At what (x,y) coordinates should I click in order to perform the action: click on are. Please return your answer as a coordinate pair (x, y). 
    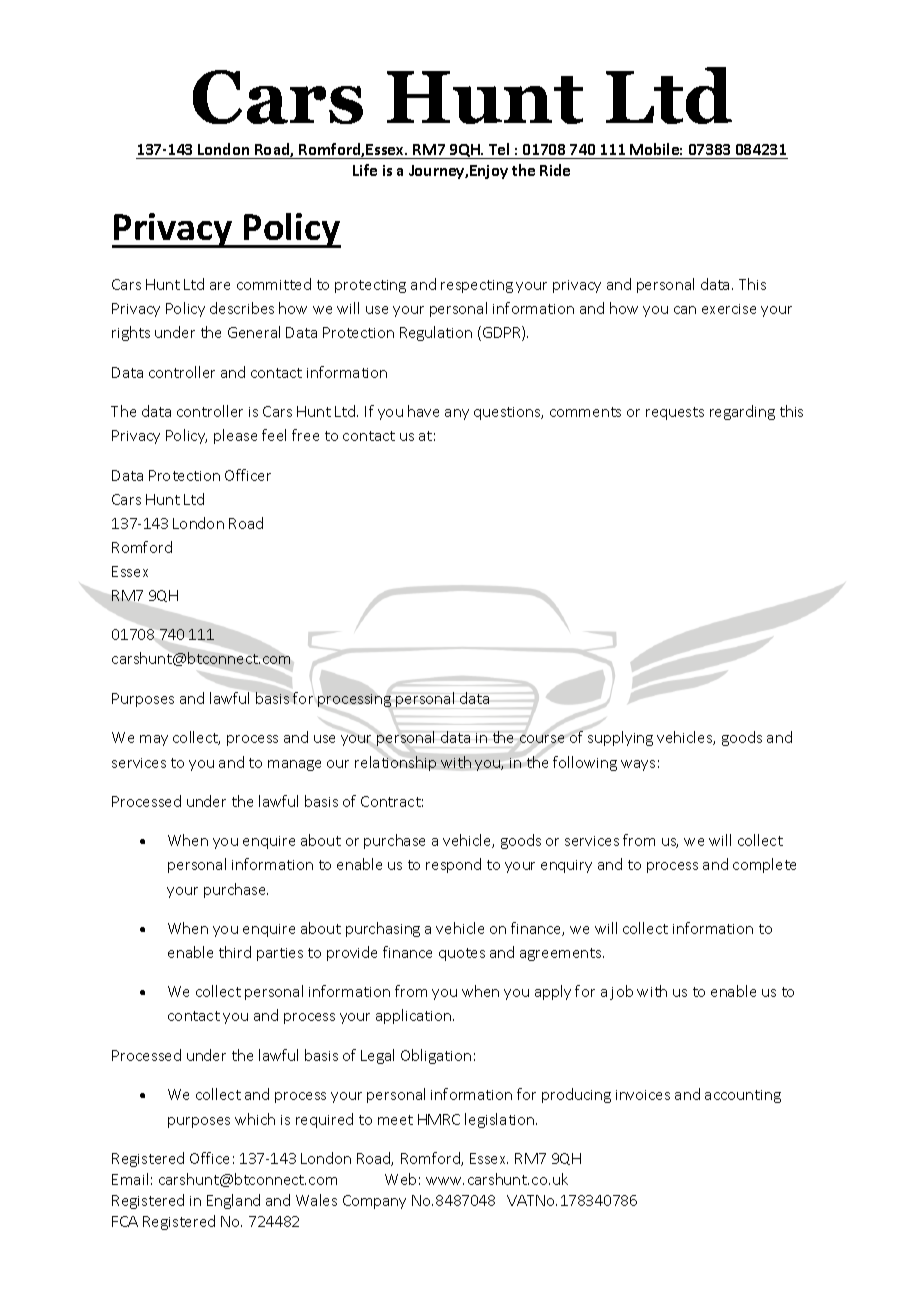
    Looking at the image, I should click on (220, 286).
